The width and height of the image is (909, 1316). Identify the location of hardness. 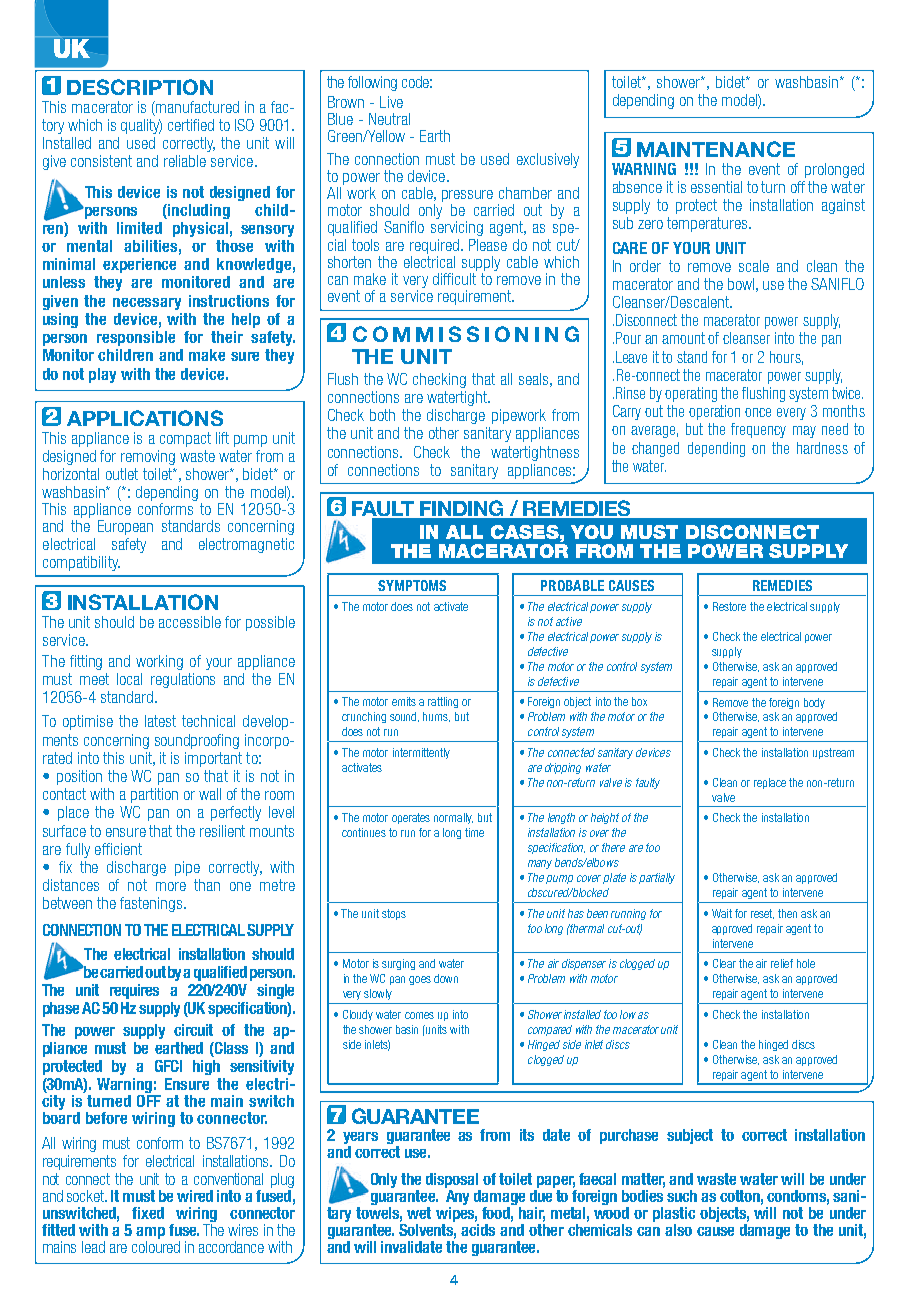
(822, 448).
